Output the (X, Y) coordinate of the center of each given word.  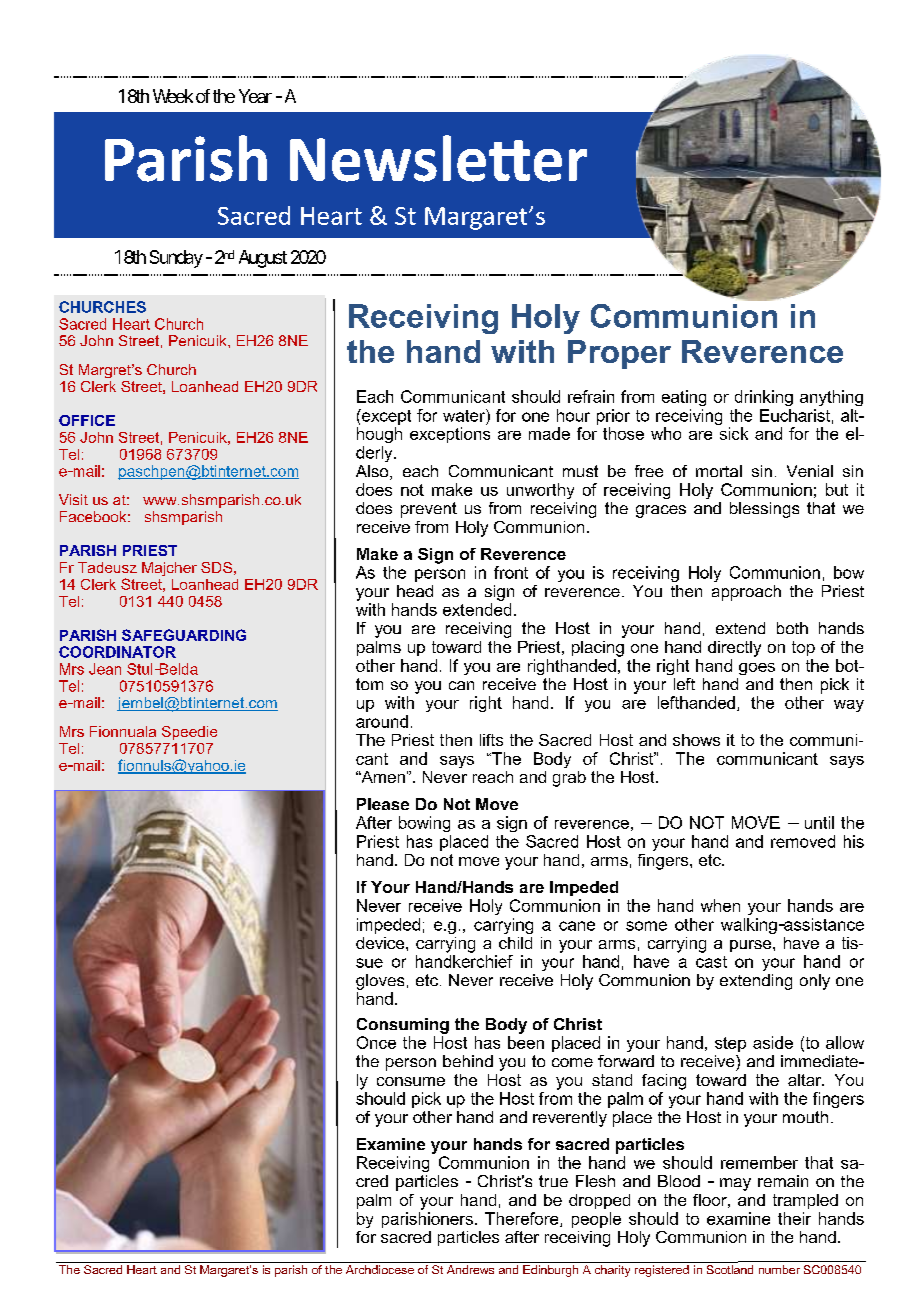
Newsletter (438, 158)
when (720, 905)
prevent (429, 510)
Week (173, 96)
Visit (73, 499)
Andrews (470, 1269)
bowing (424, 824)
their (794, 1218)
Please (383, 804)
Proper (619, 354)
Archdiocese (380, 1269)
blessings (764, 510)
